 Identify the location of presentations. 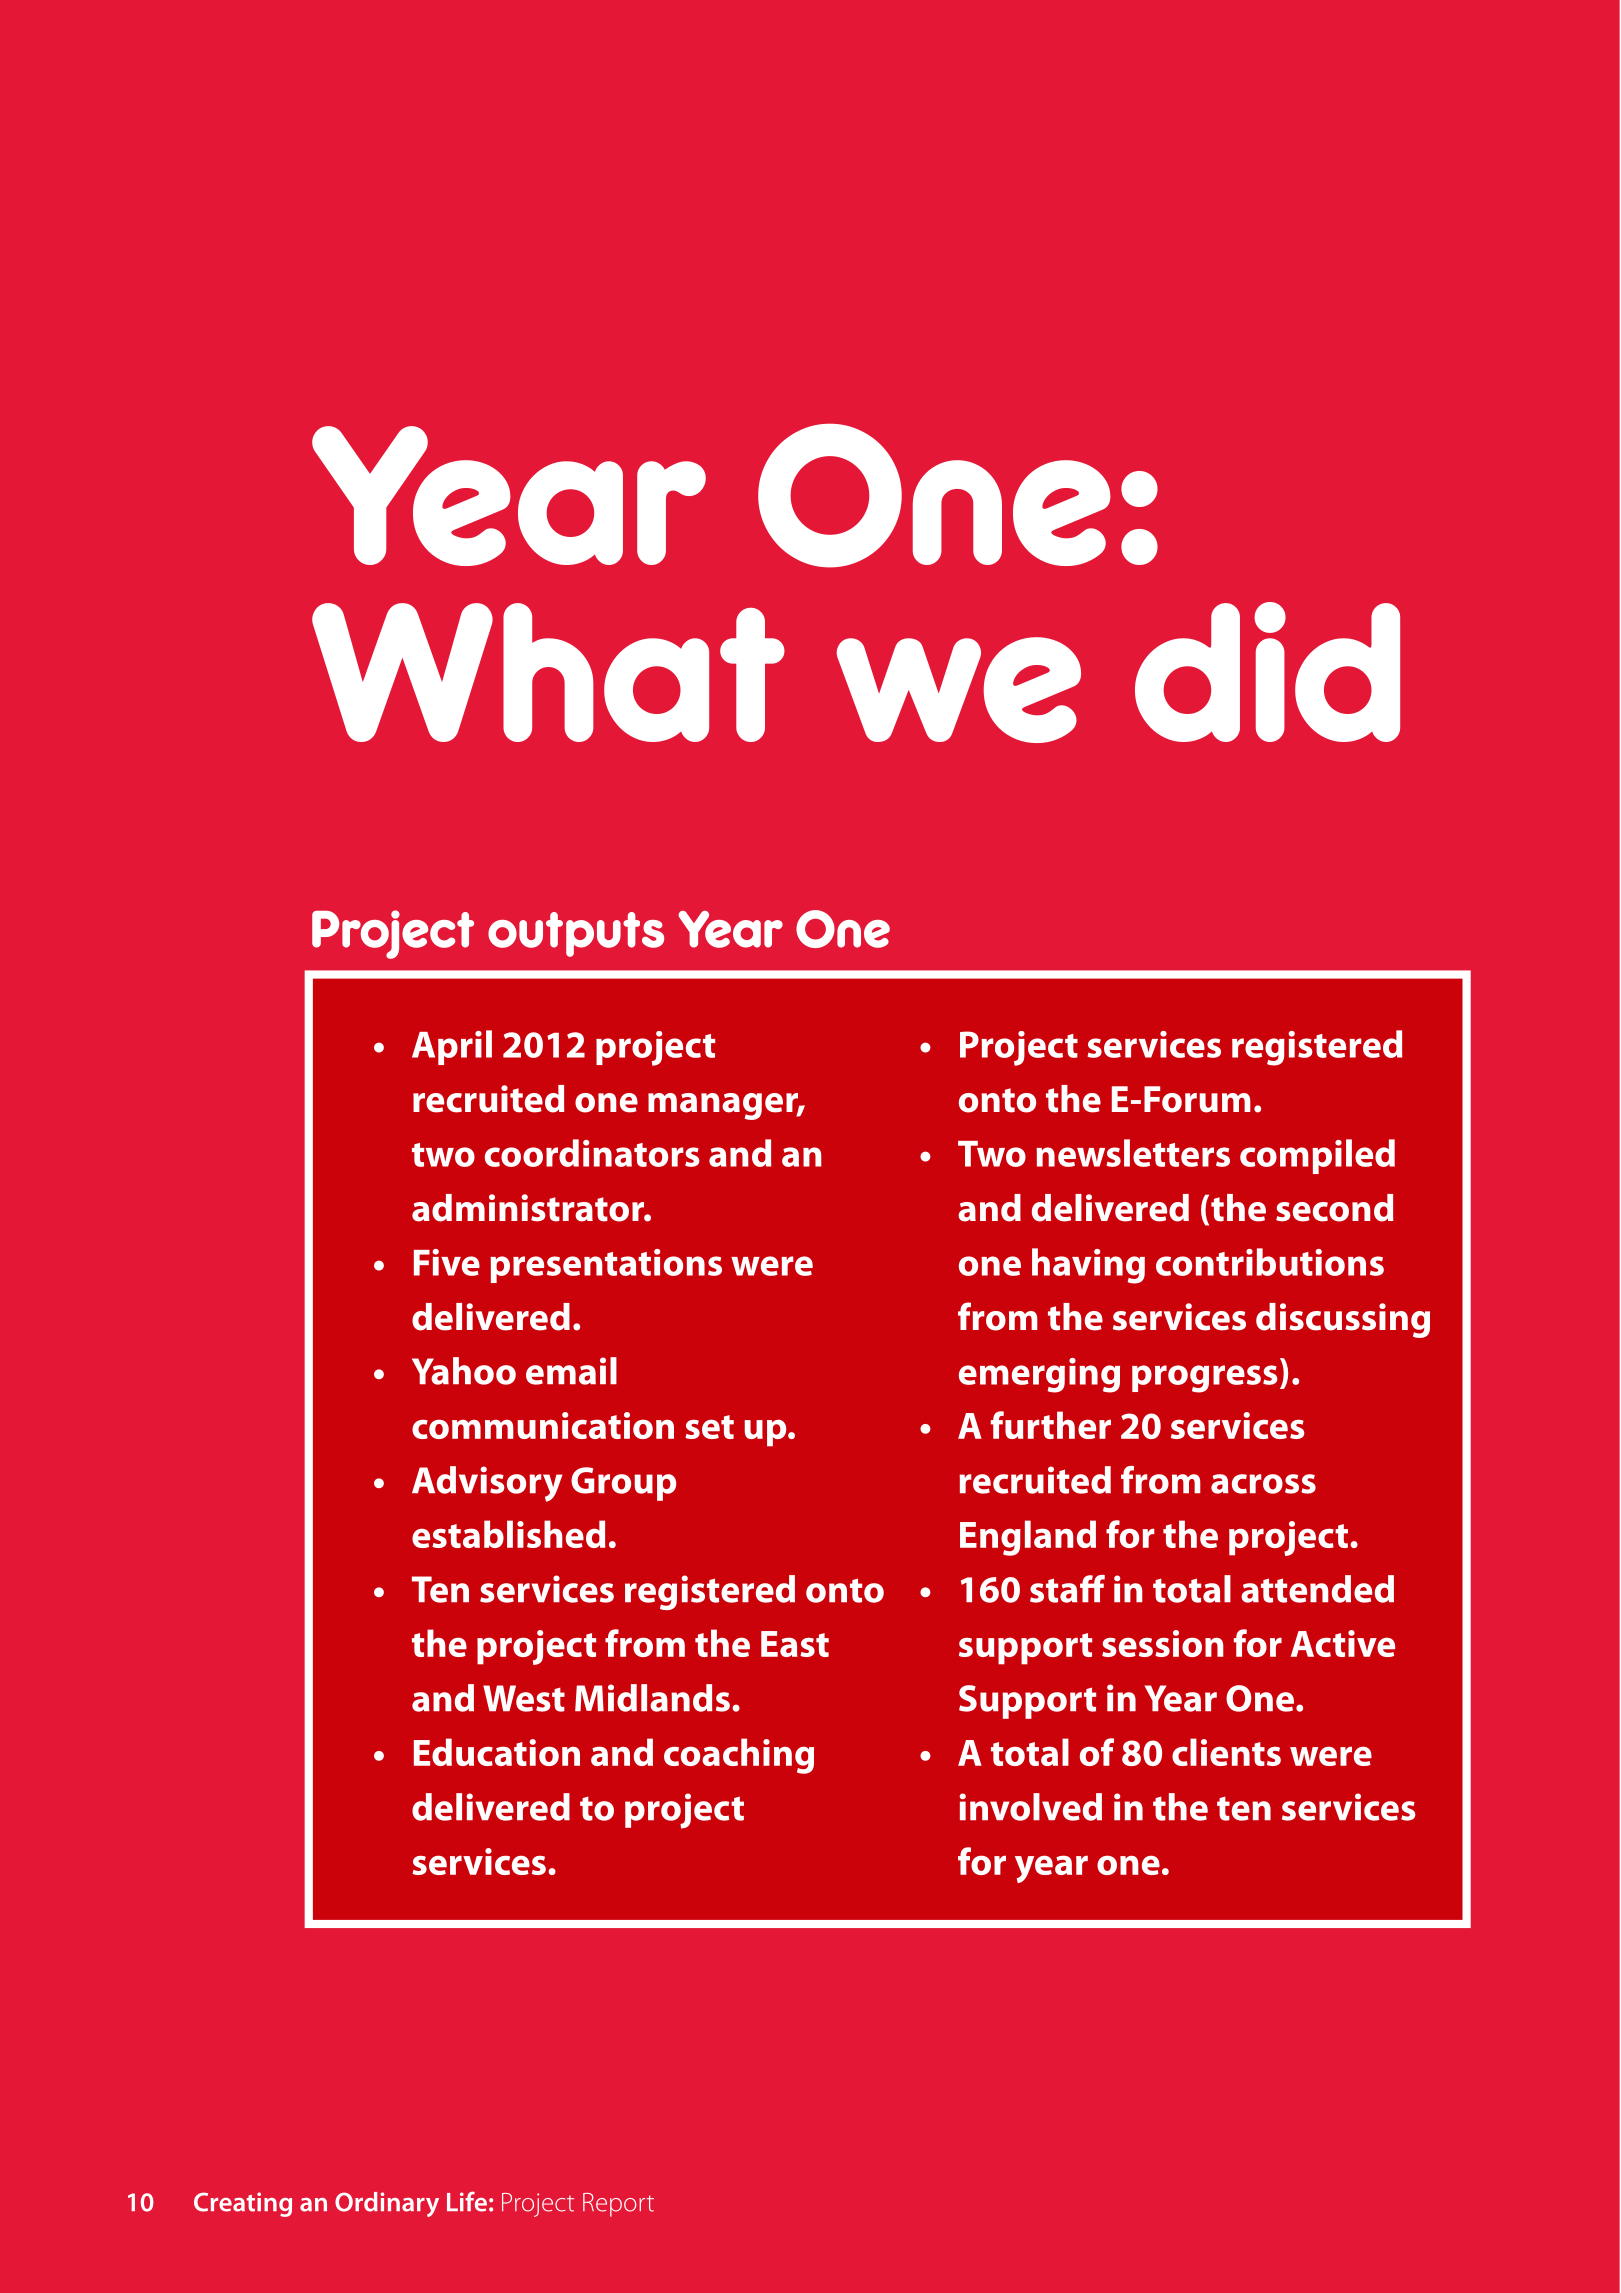
(606, 1266).
